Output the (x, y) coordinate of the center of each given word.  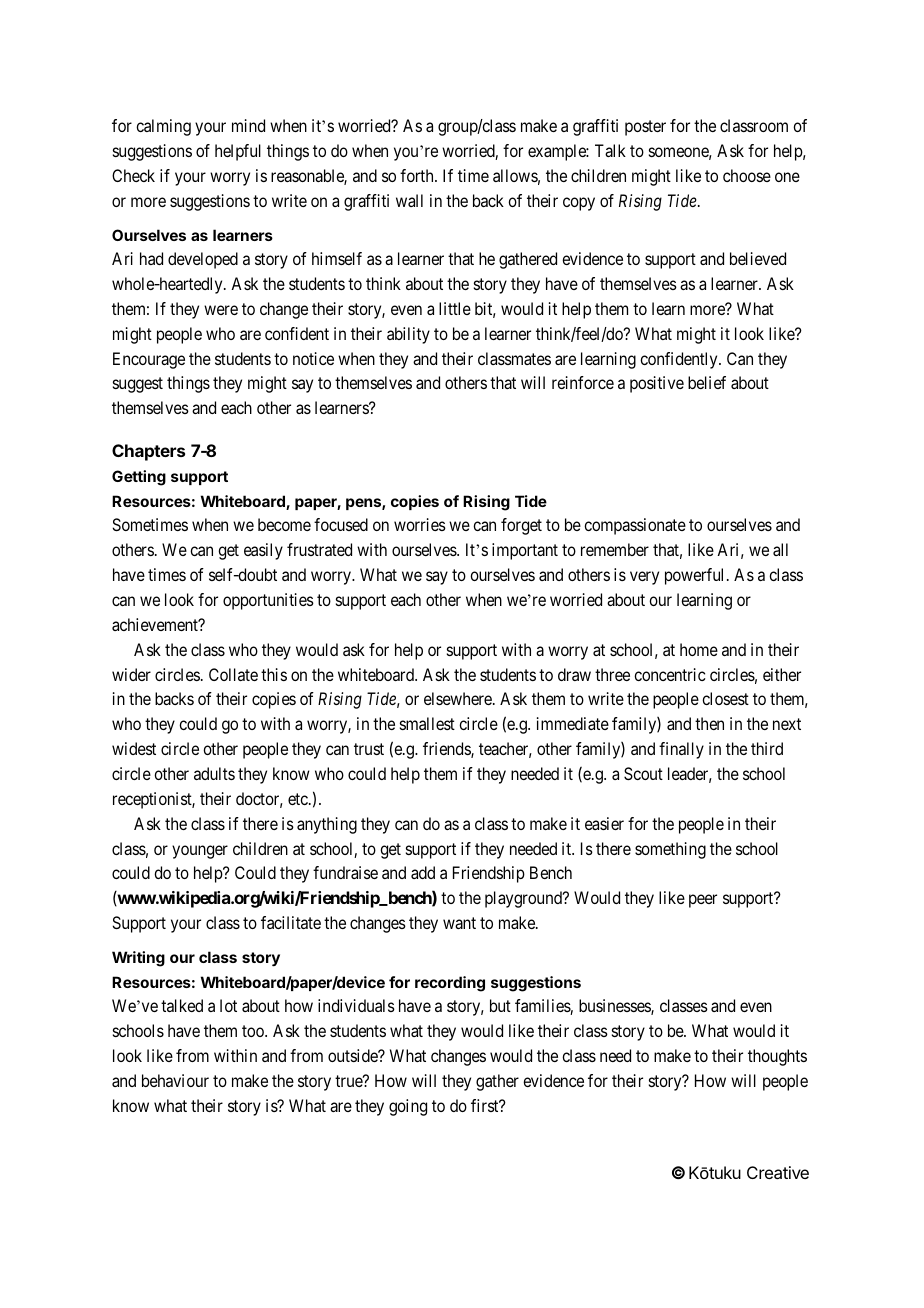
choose (747, 175)
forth (418, 175)
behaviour (175, 1080)
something (670, 850)
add (423, 872)
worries (420, 524)
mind (248, 125)
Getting (139, 478)
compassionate (635, 526)
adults (214, 773)
